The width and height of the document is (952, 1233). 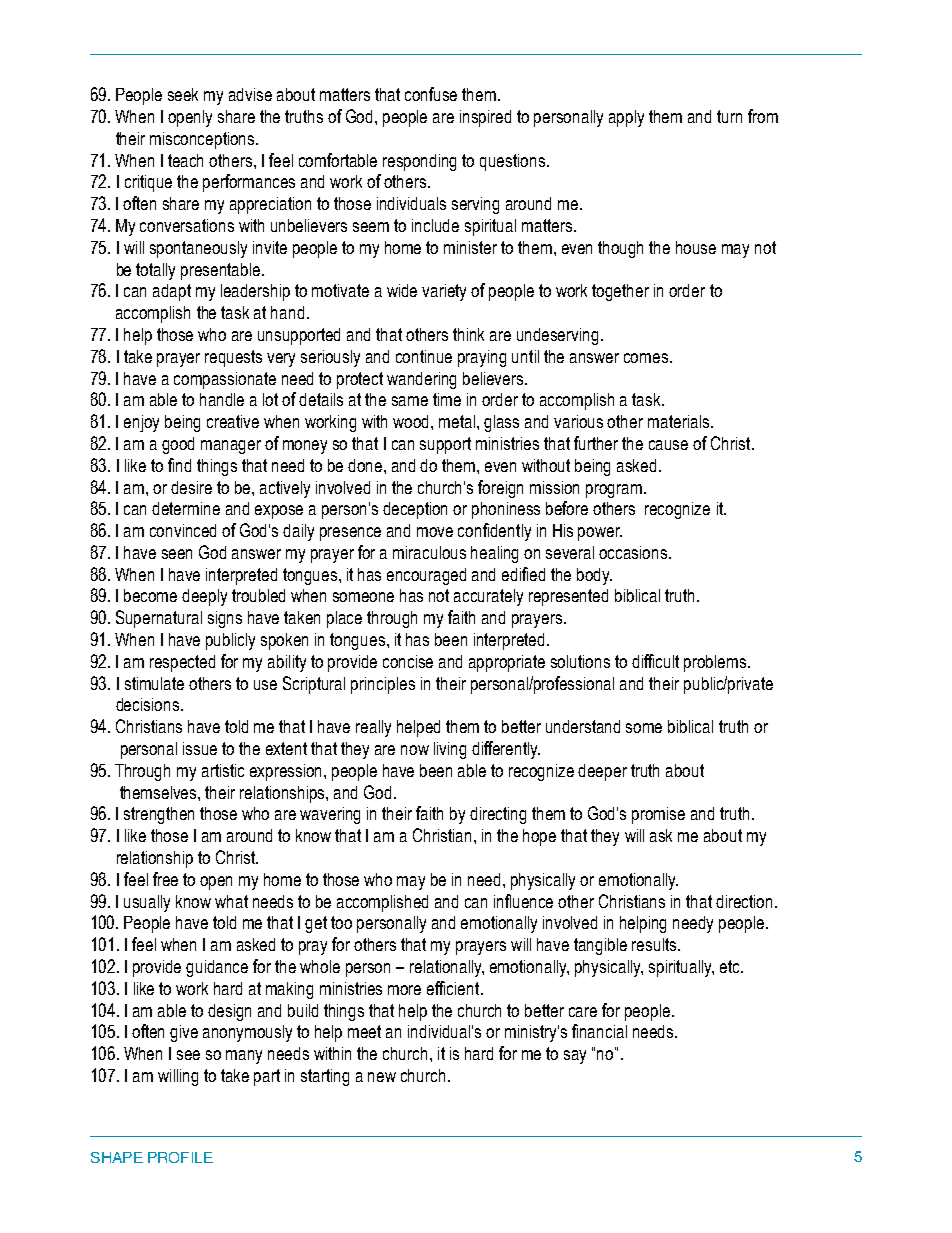 I want to click on difficult, so click(x=655, y=661).
